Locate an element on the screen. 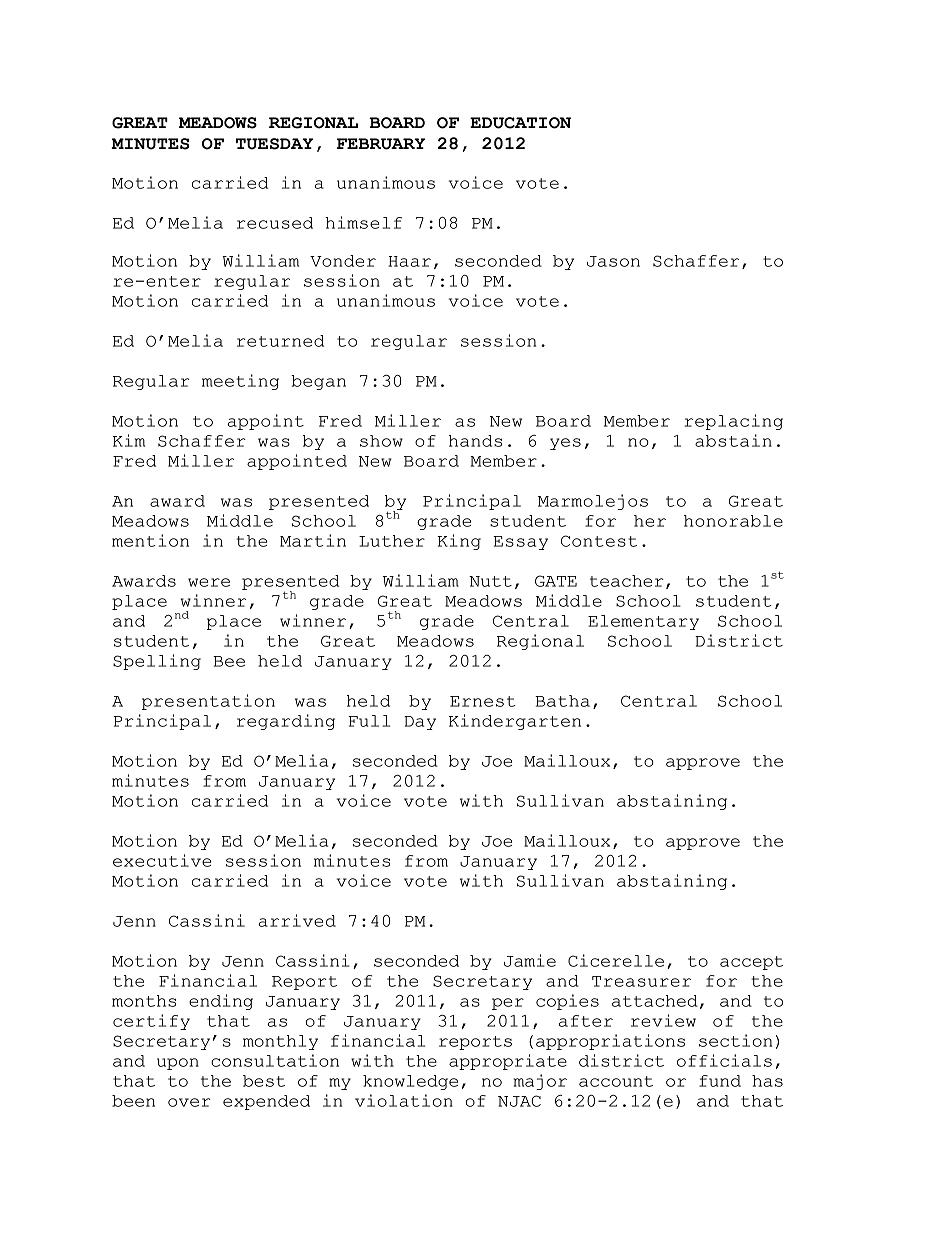 The height and width of the screenshot is (1233, 952). Kindergarten is located at coordinates (515, 722).
